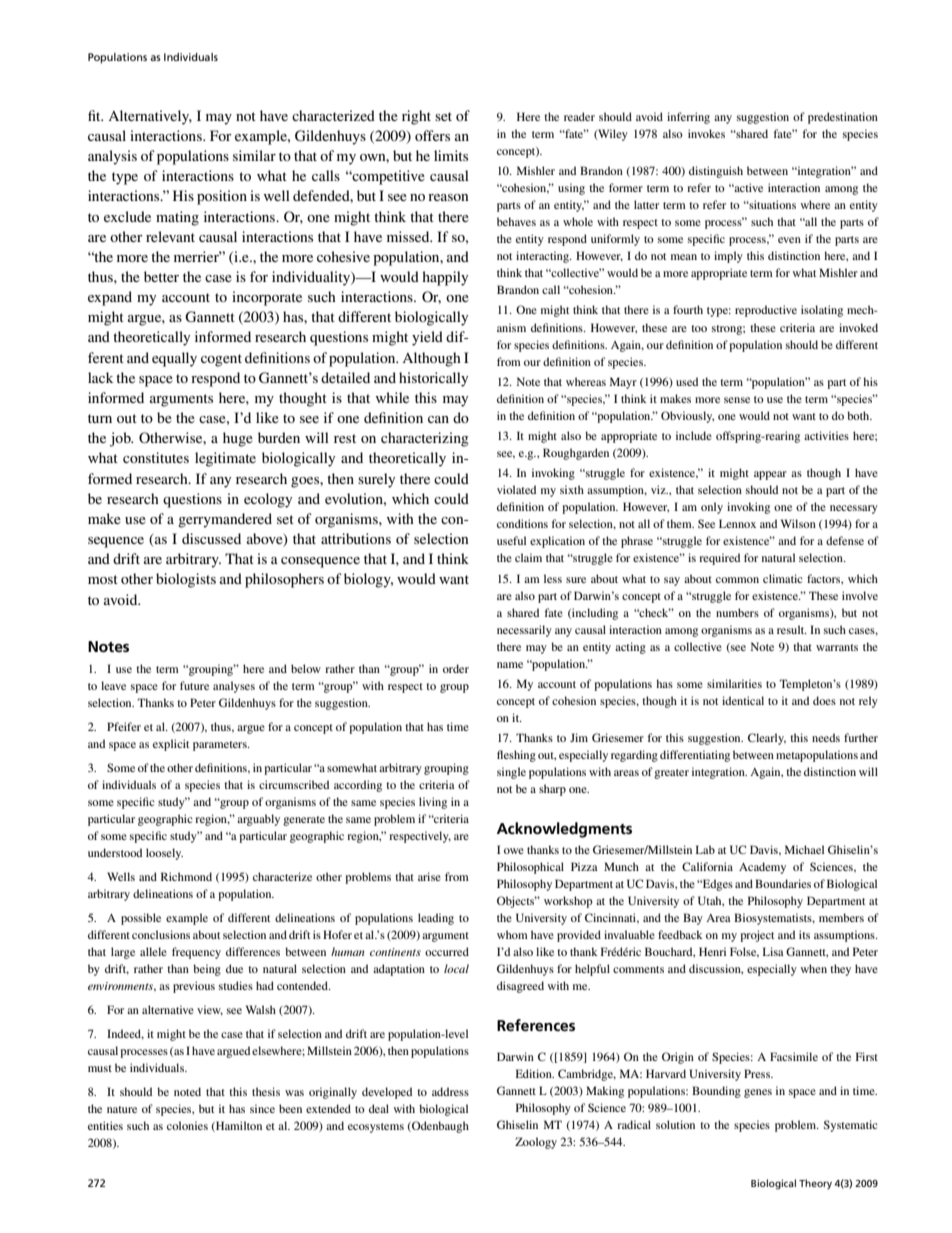 The width and height of the screenshot is (952, 1233). I want to click on discussed, so click(211, 538).
